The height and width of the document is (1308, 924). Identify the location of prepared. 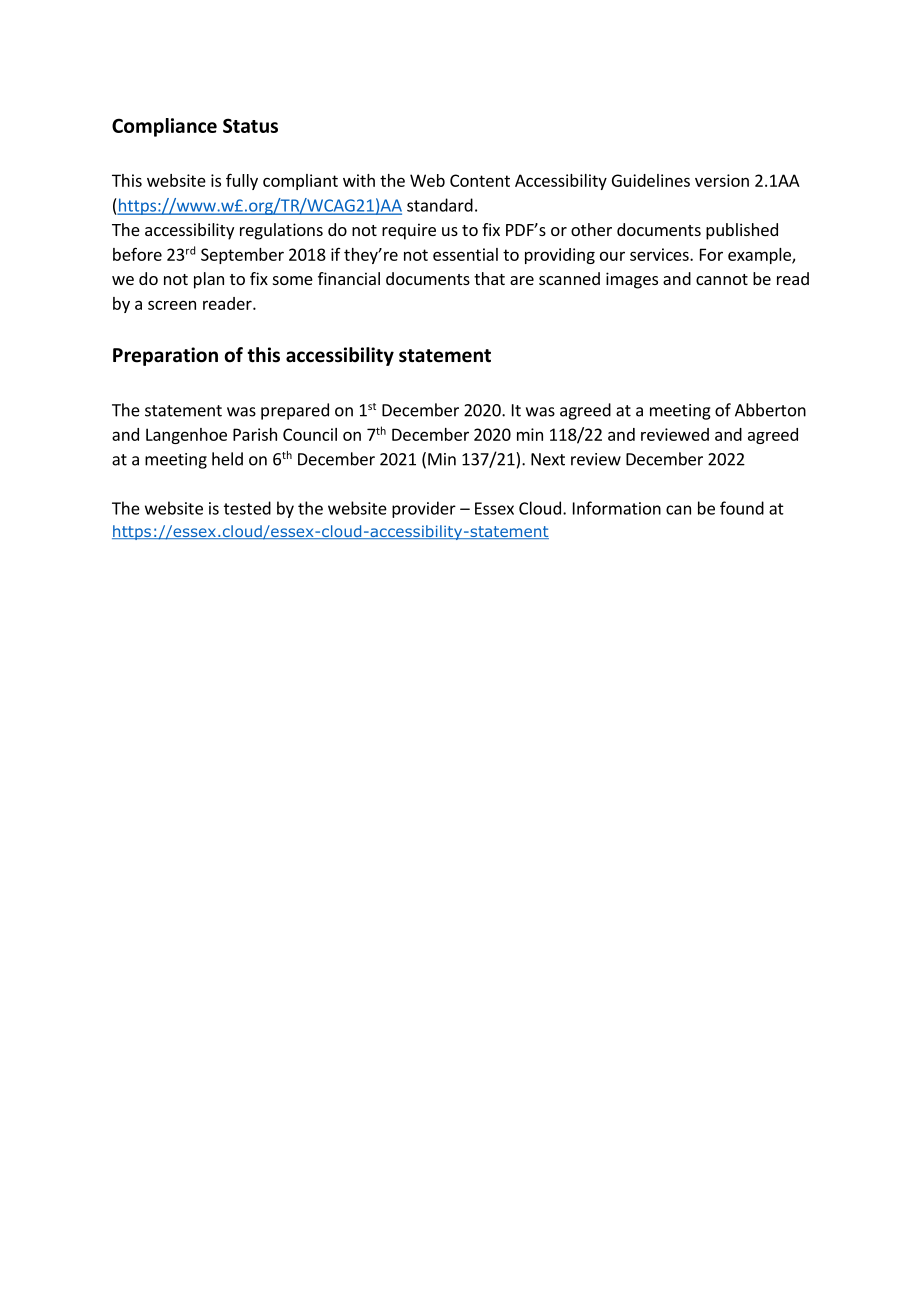
(295, 411).
